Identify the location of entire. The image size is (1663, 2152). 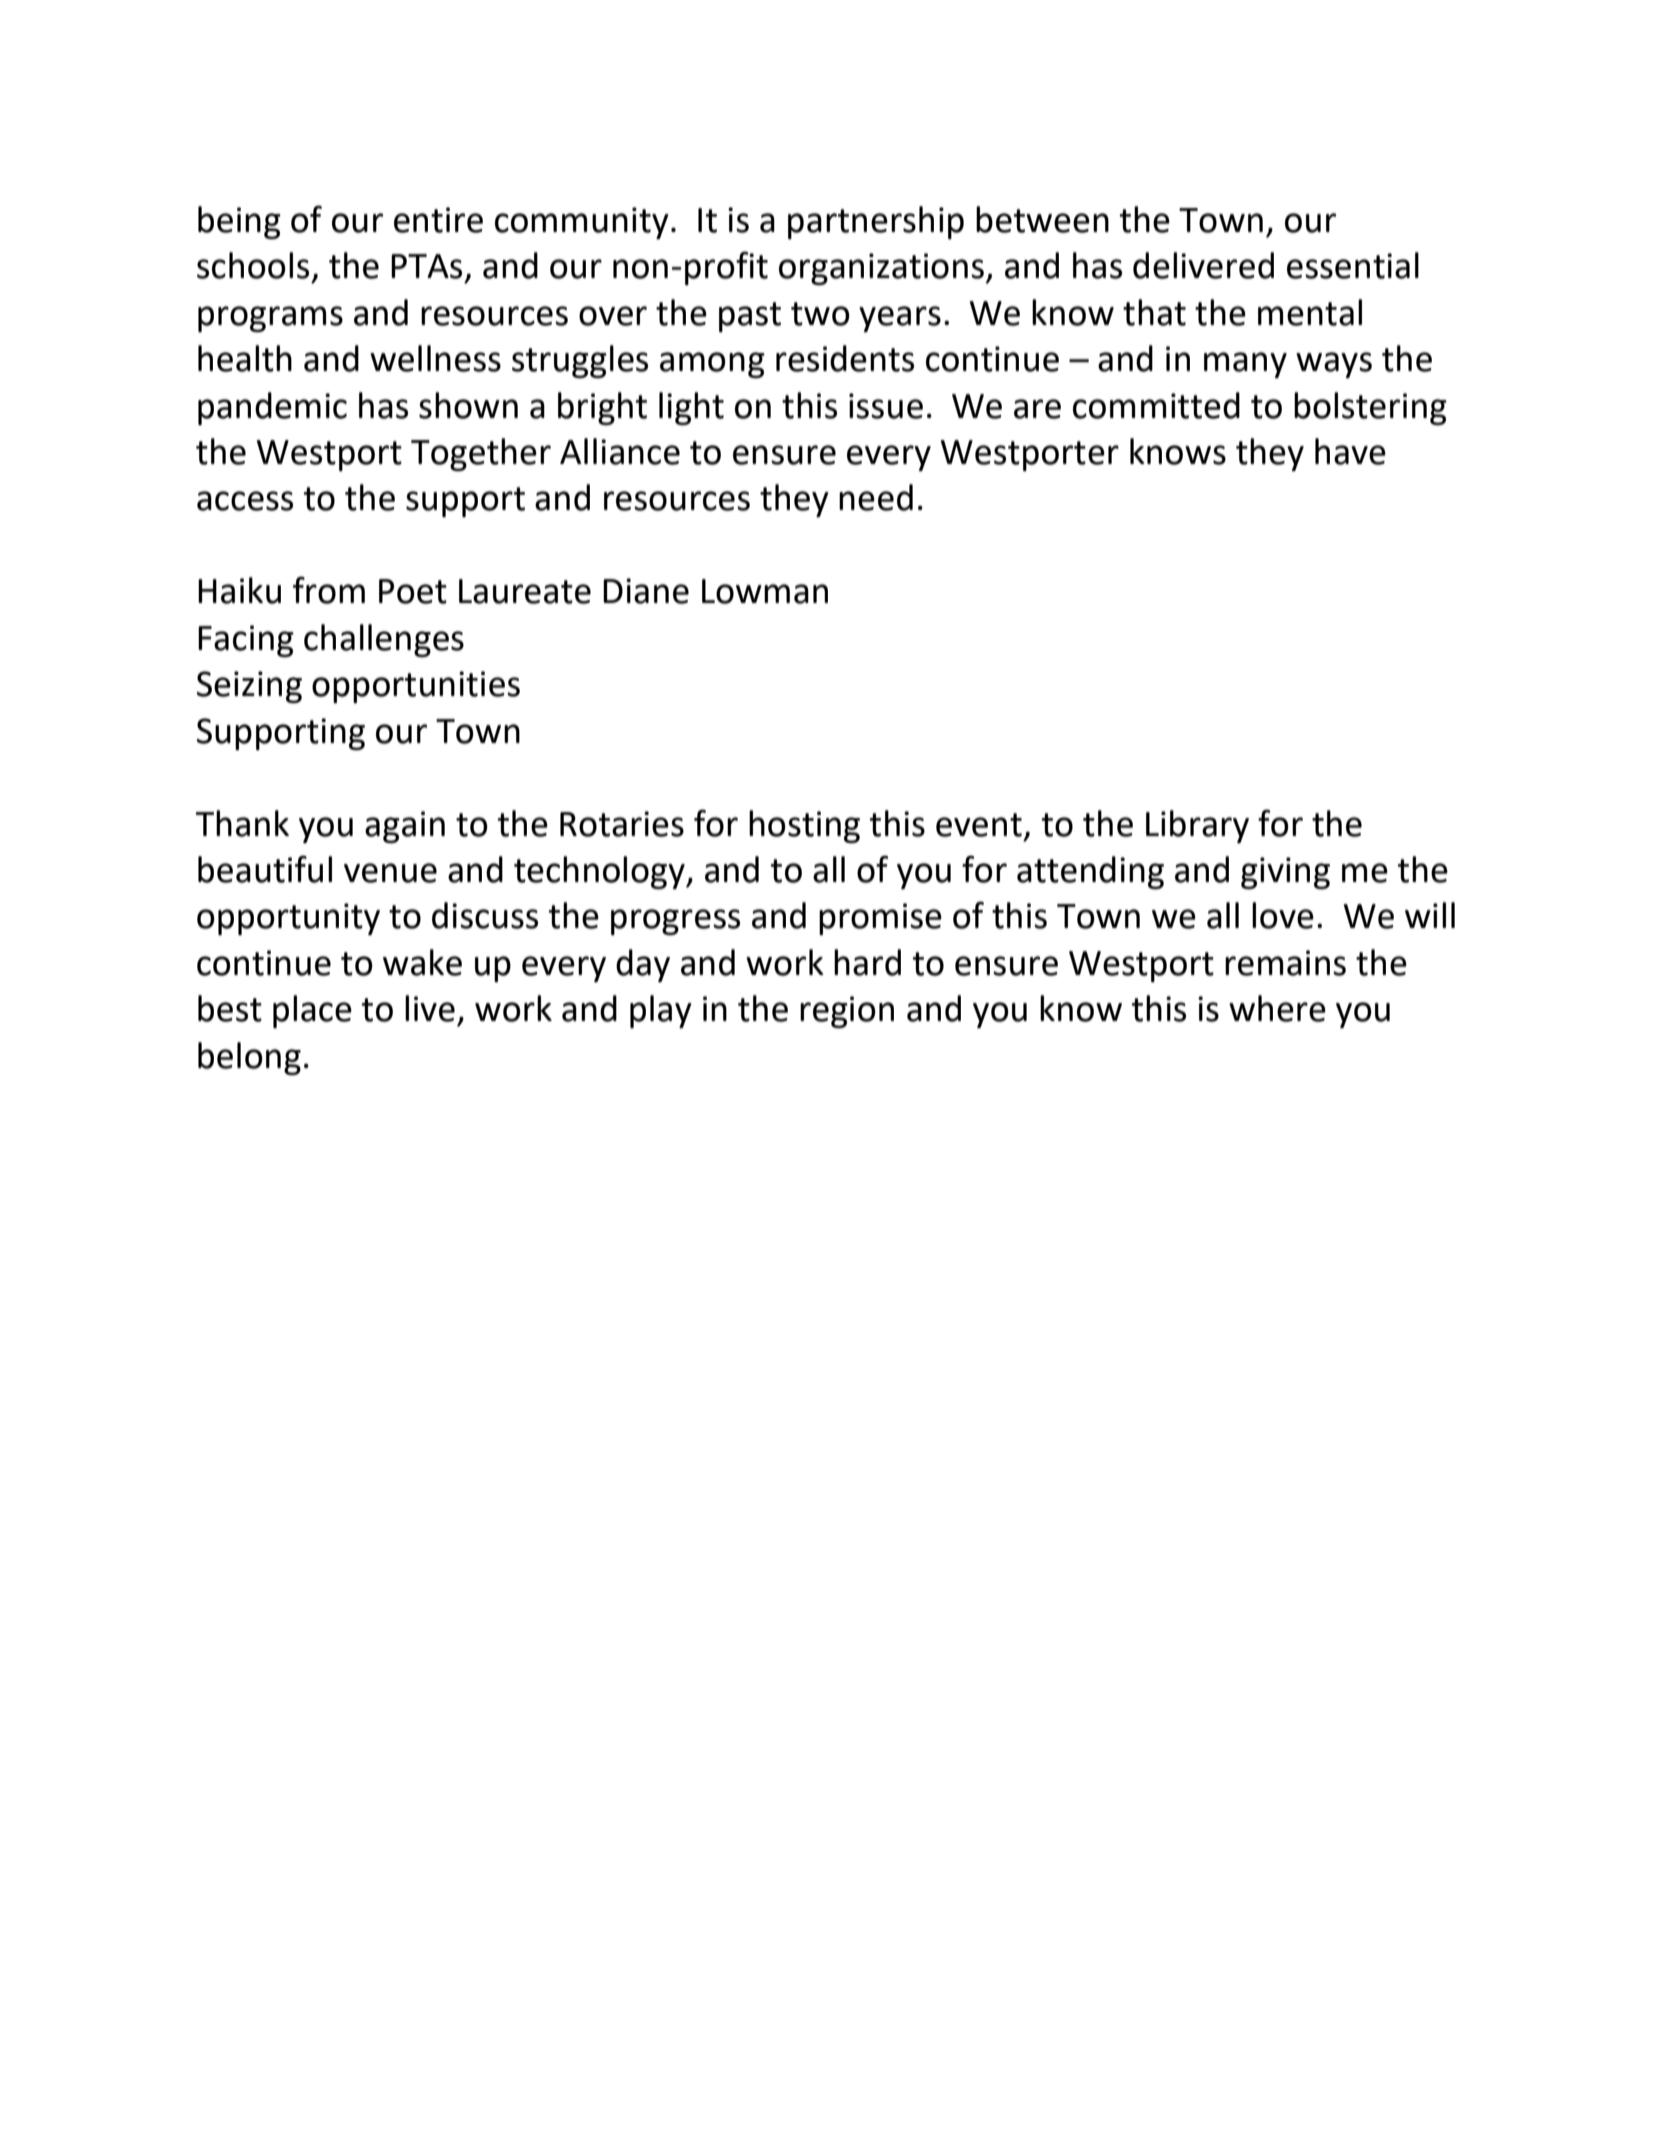
(438, 220).
